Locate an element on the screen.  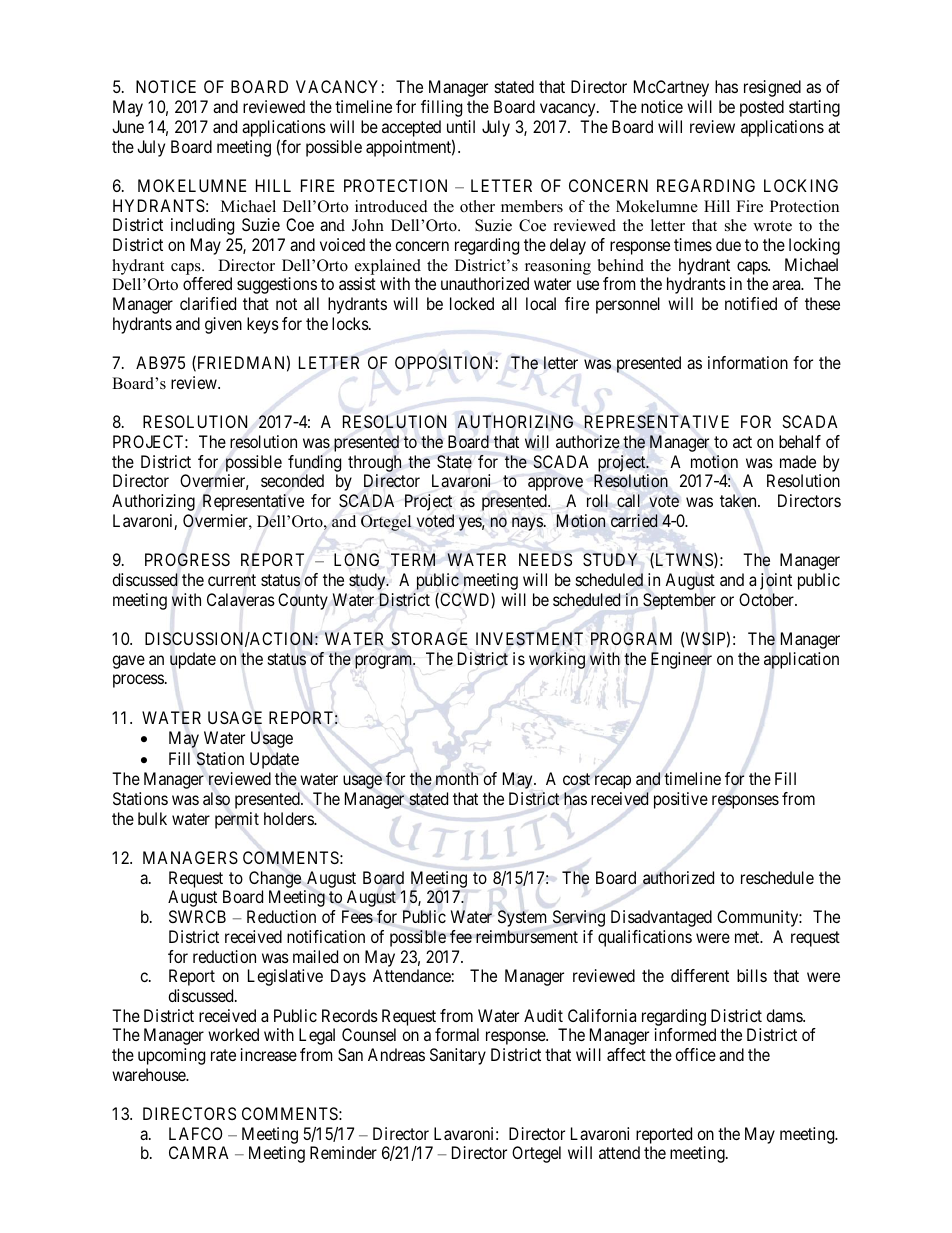
CAMRA is located at coordinates (199, 1152).
